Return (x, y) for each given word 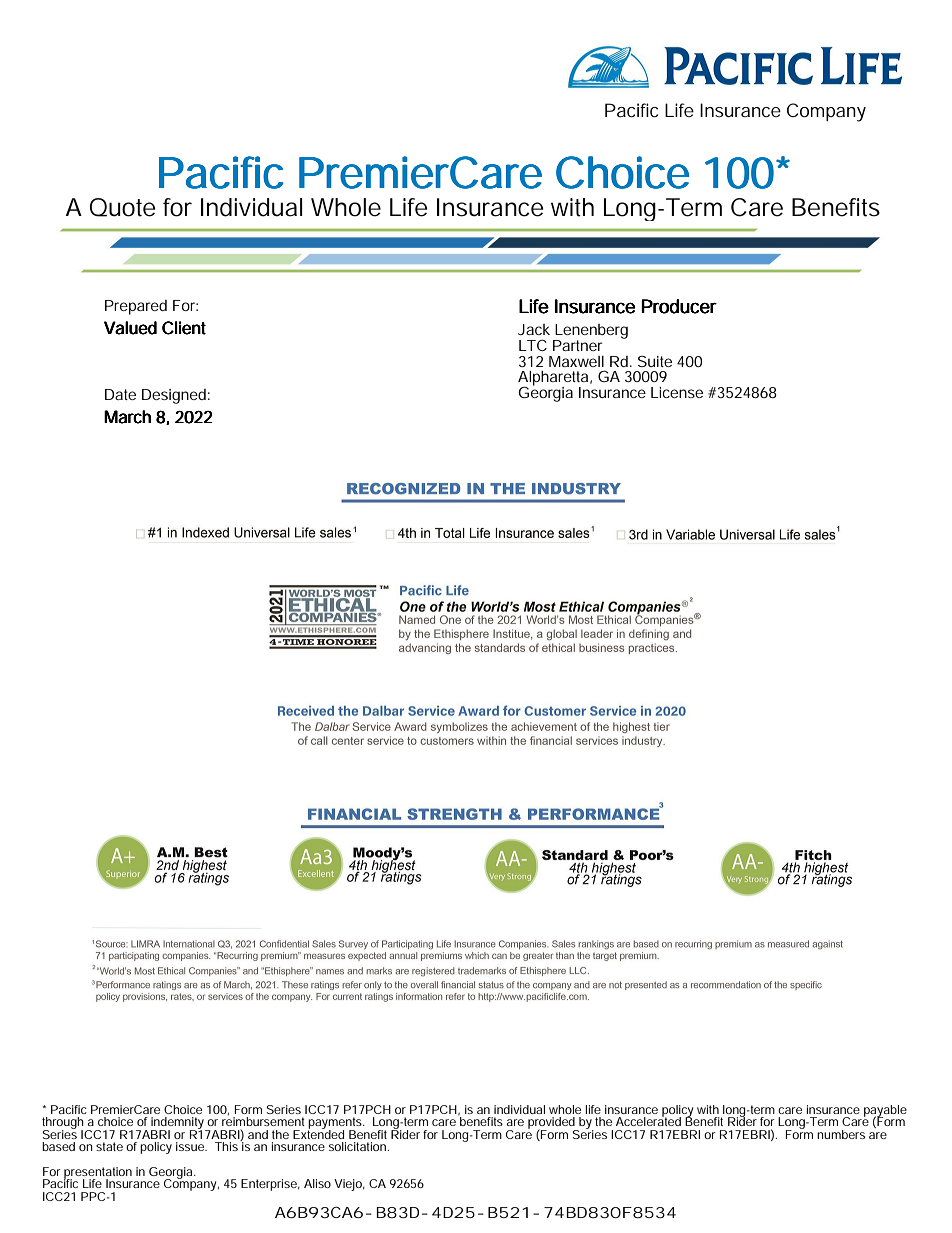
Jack (534, 329)
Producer (679, 306)
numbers (841, 1134)
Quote (123, 207)
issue (191, 1146)
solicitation (359, 1146)
